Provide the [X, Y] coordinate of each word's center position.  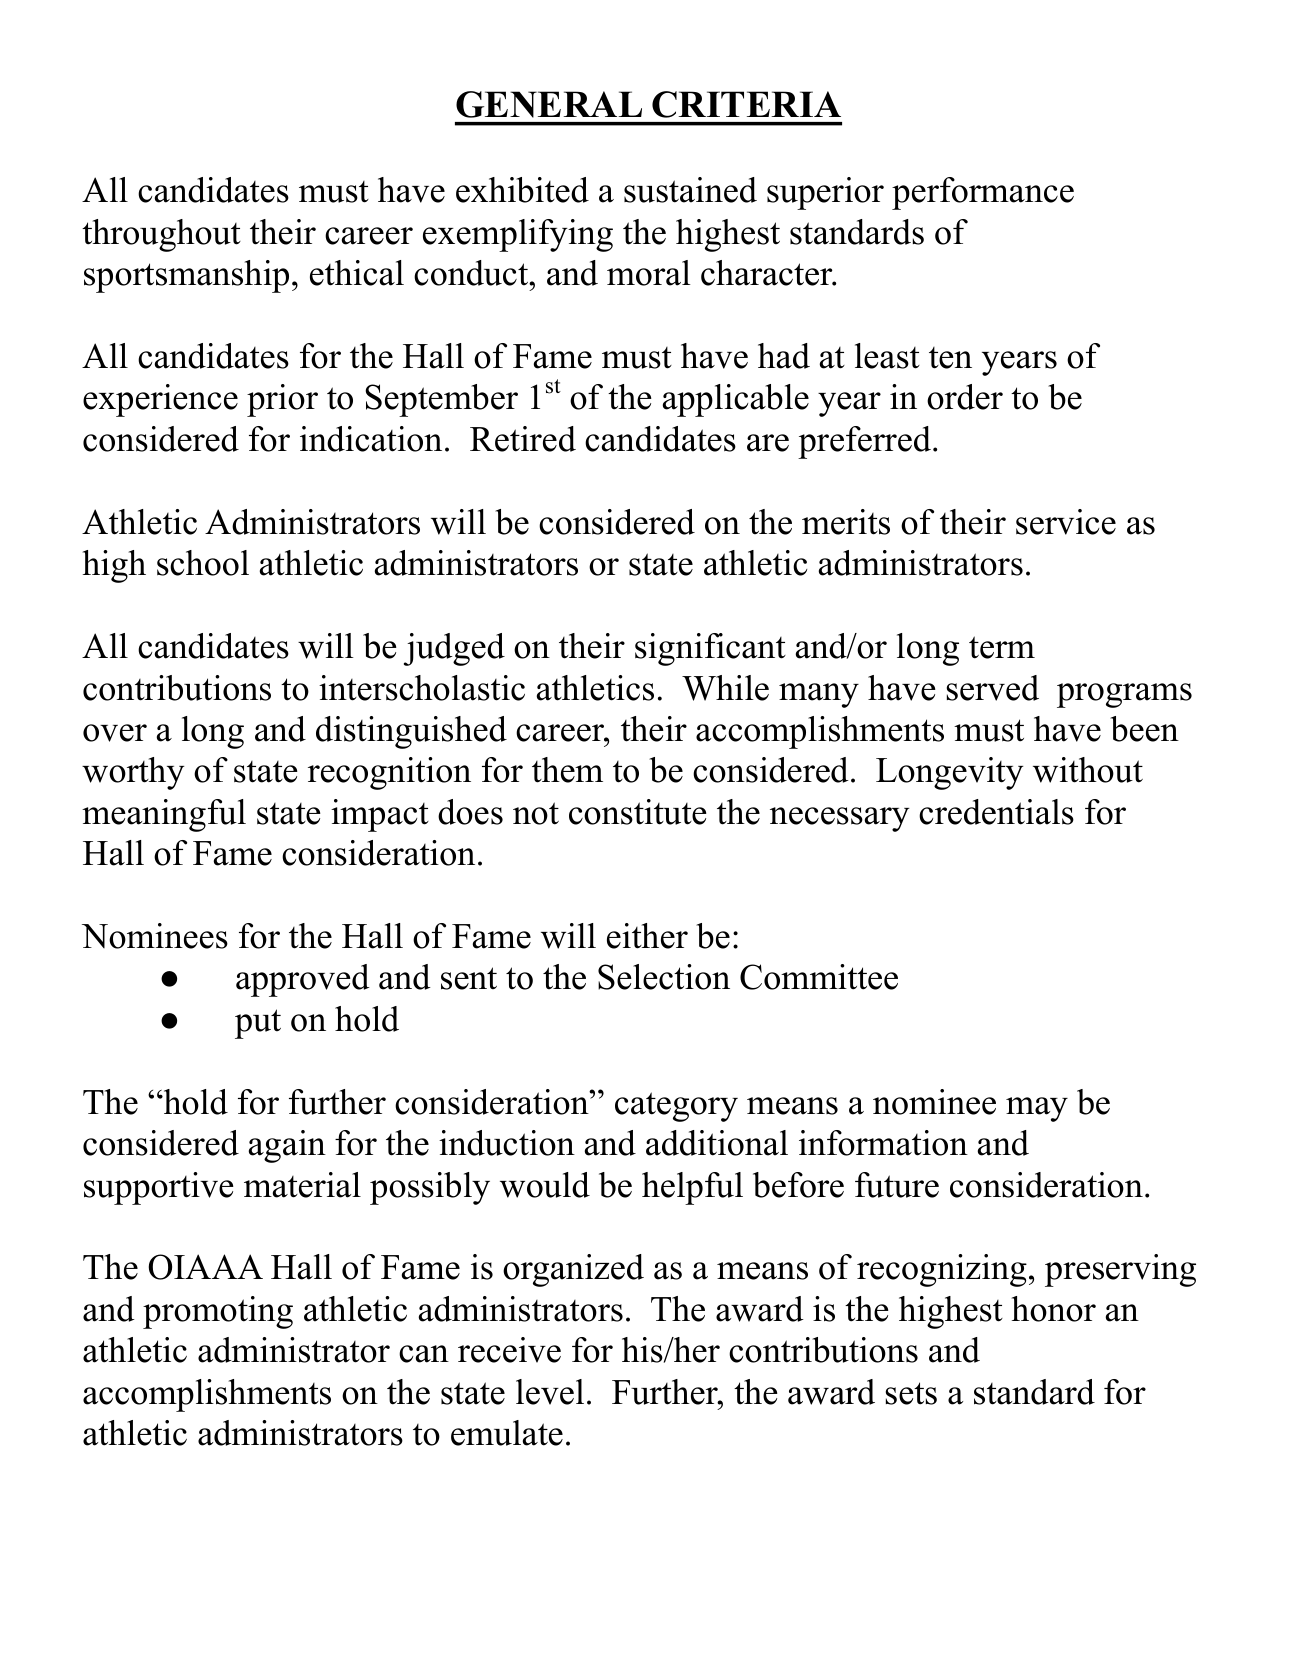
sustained [690, 190]
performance [983, 193]
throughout [161, 235]
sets [911, 1393]
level [550, 1392]
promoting [218, 1312]
